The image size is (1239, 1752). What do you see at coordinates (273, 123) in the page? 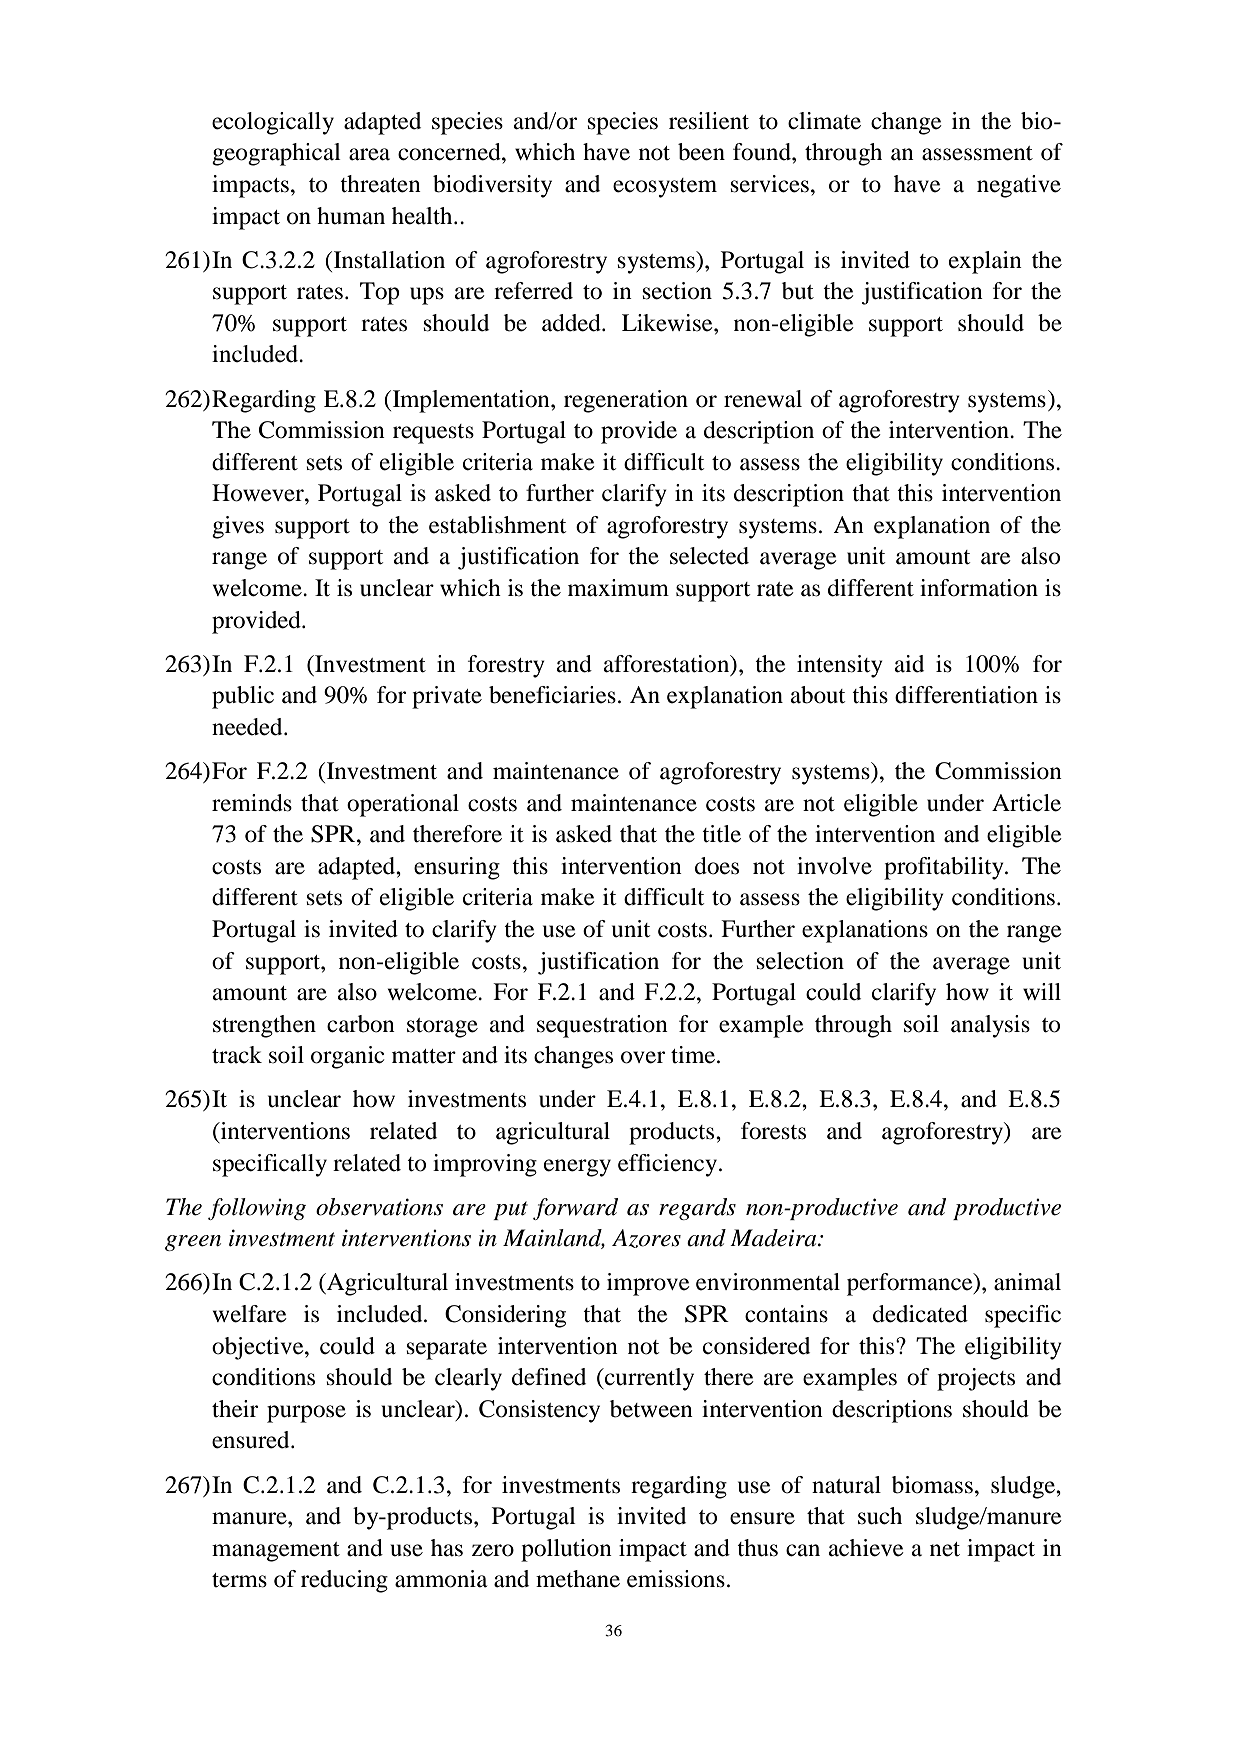
I see `ecologically` at bounding box center [273, 123].
